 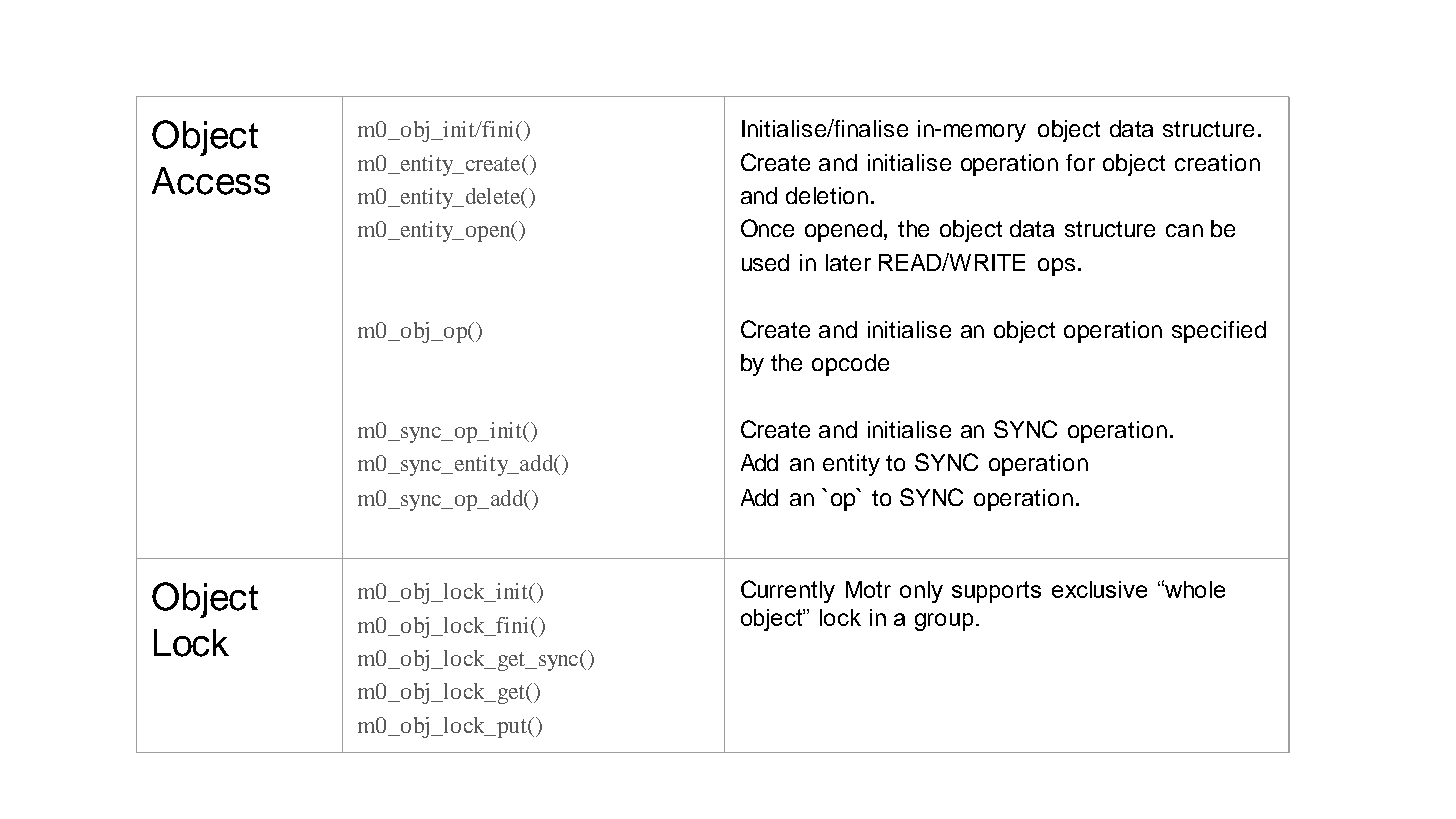 What do you see at coordinates (1080, 162) in the page?
I see `for` at bounding box center [1080, 162].
